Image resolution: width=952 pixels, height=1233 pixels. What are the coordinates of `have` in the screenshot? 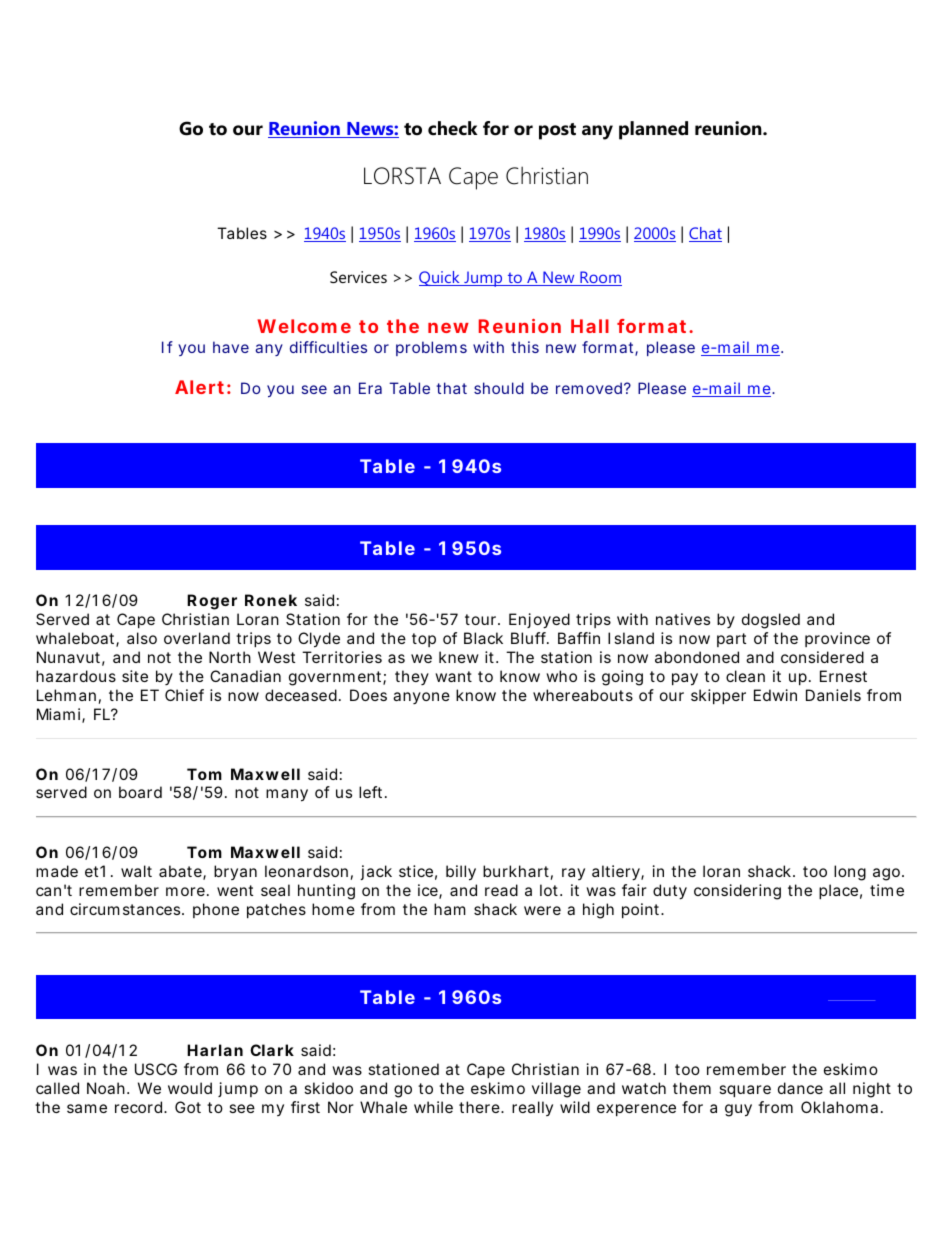 It's located at (231, 347).
